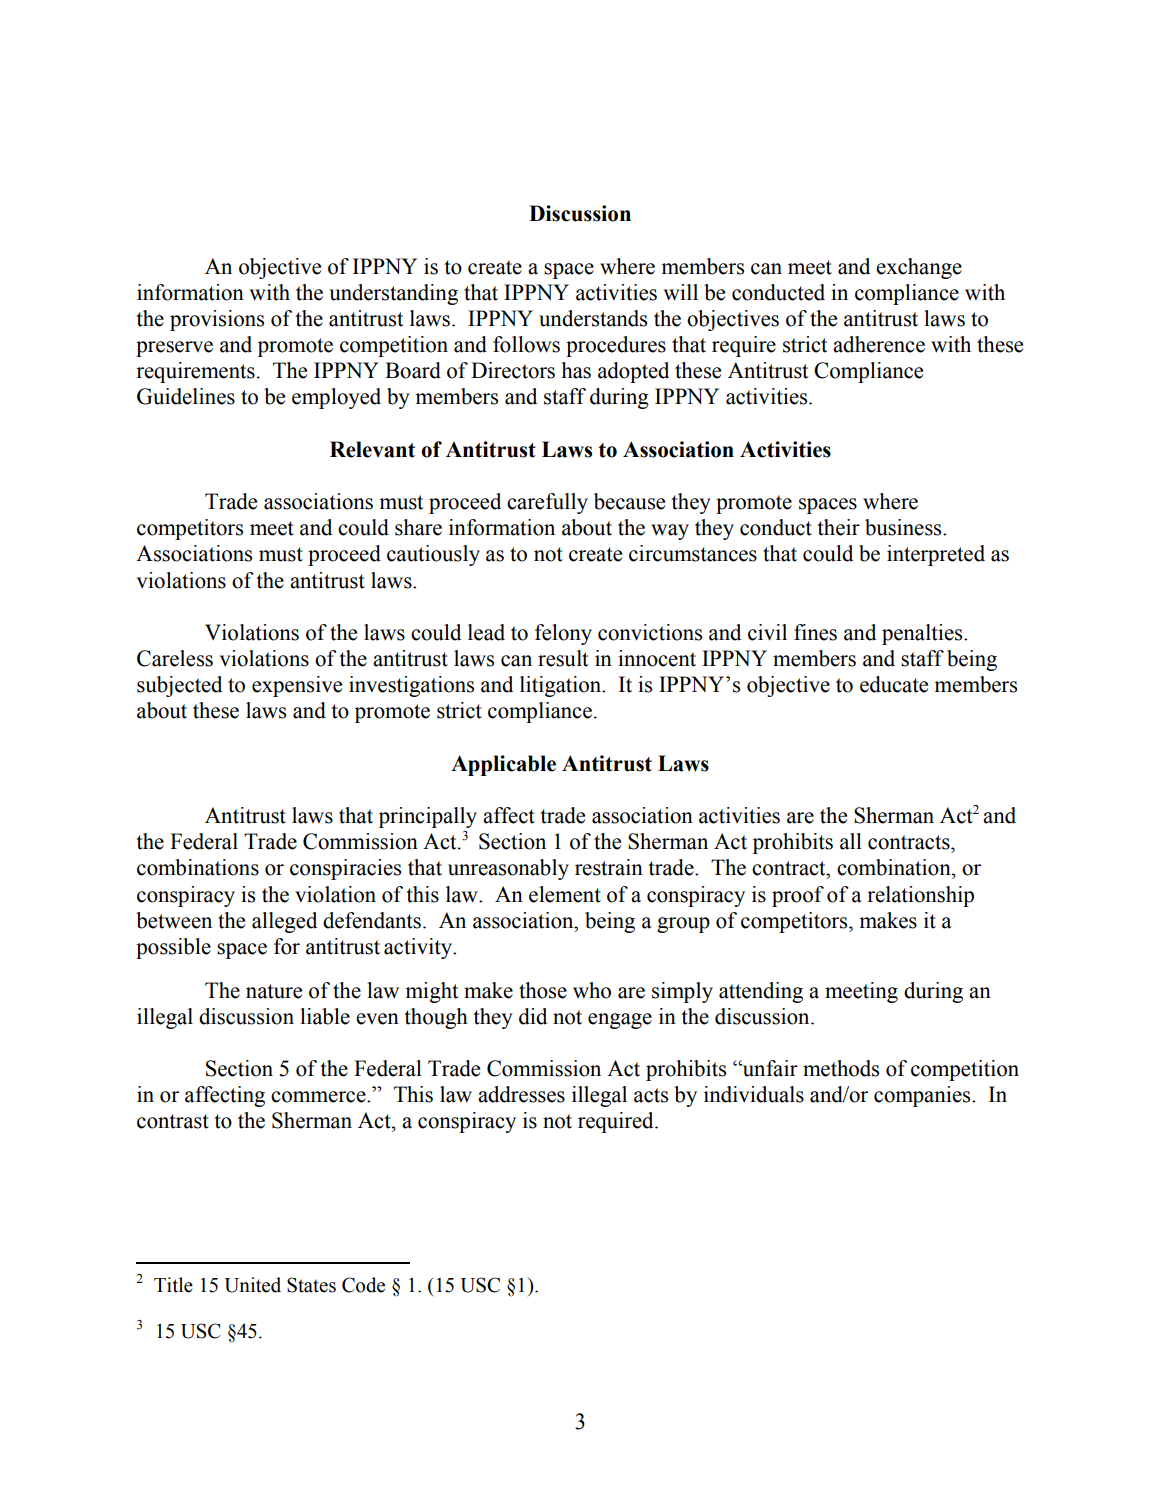  I want to click on litigation, so click(562, 686).
